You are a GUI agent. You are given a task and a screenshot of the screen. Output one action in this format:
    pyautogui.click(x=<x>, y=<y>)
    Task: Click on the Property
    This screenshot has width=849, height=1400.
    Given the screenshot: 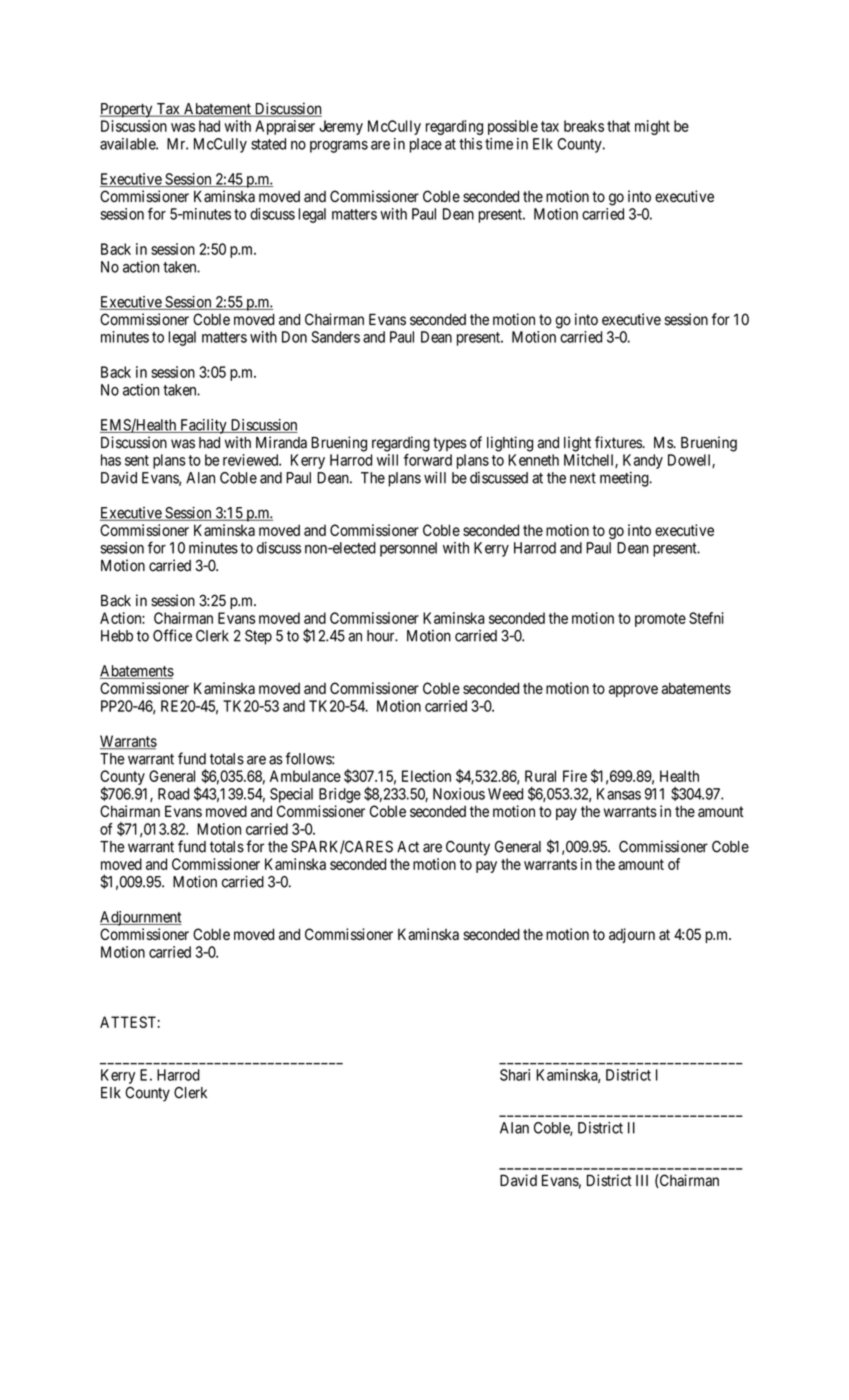 What is the action you would take?
    pyautogui.click(x=127, y=110)
